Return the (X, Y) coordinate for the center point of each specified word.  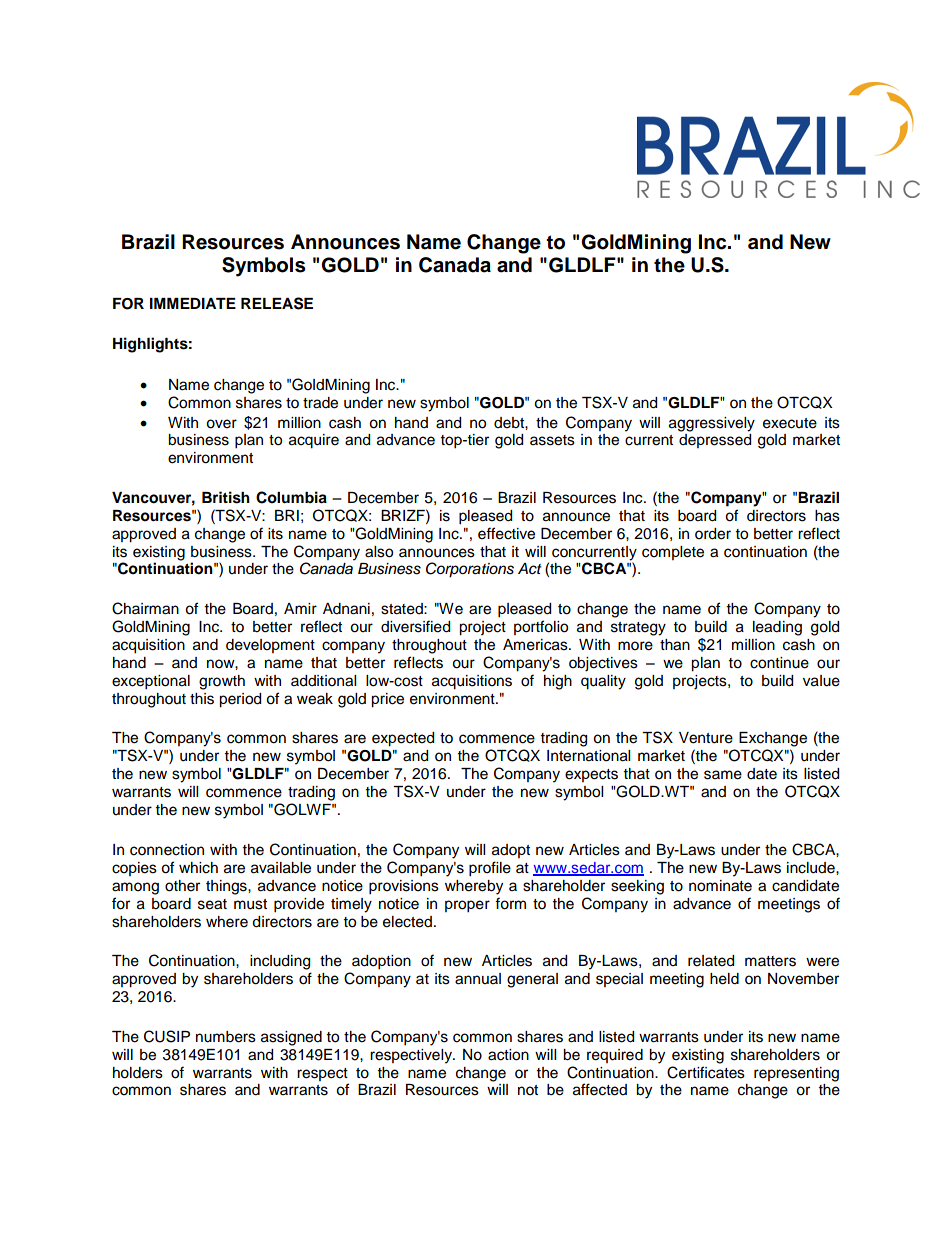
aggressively (712, 424)
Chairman (145, 608)
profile (490, 869)
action (508, 1055)
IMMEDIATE (193, 303)
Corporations (470, 570)
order (713, 534)
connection (167, 850)
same (723, 775)
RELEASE (277, 303)
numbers (226, 1037)
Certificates (706, 1072)
